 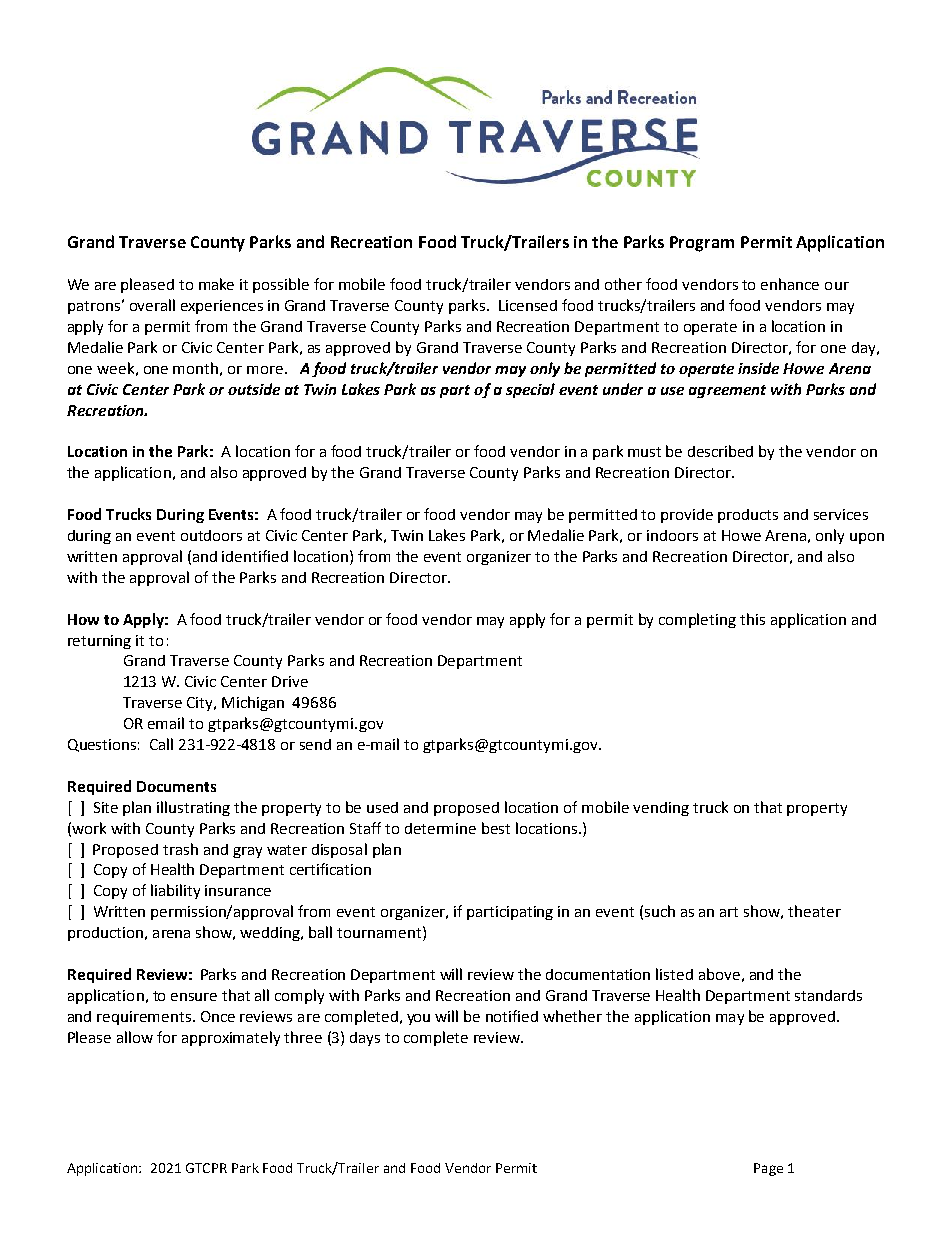 What do you see at coordinates (790, 284) in the screenshot?
I see `enhance` at bounding box center [790, 284].
